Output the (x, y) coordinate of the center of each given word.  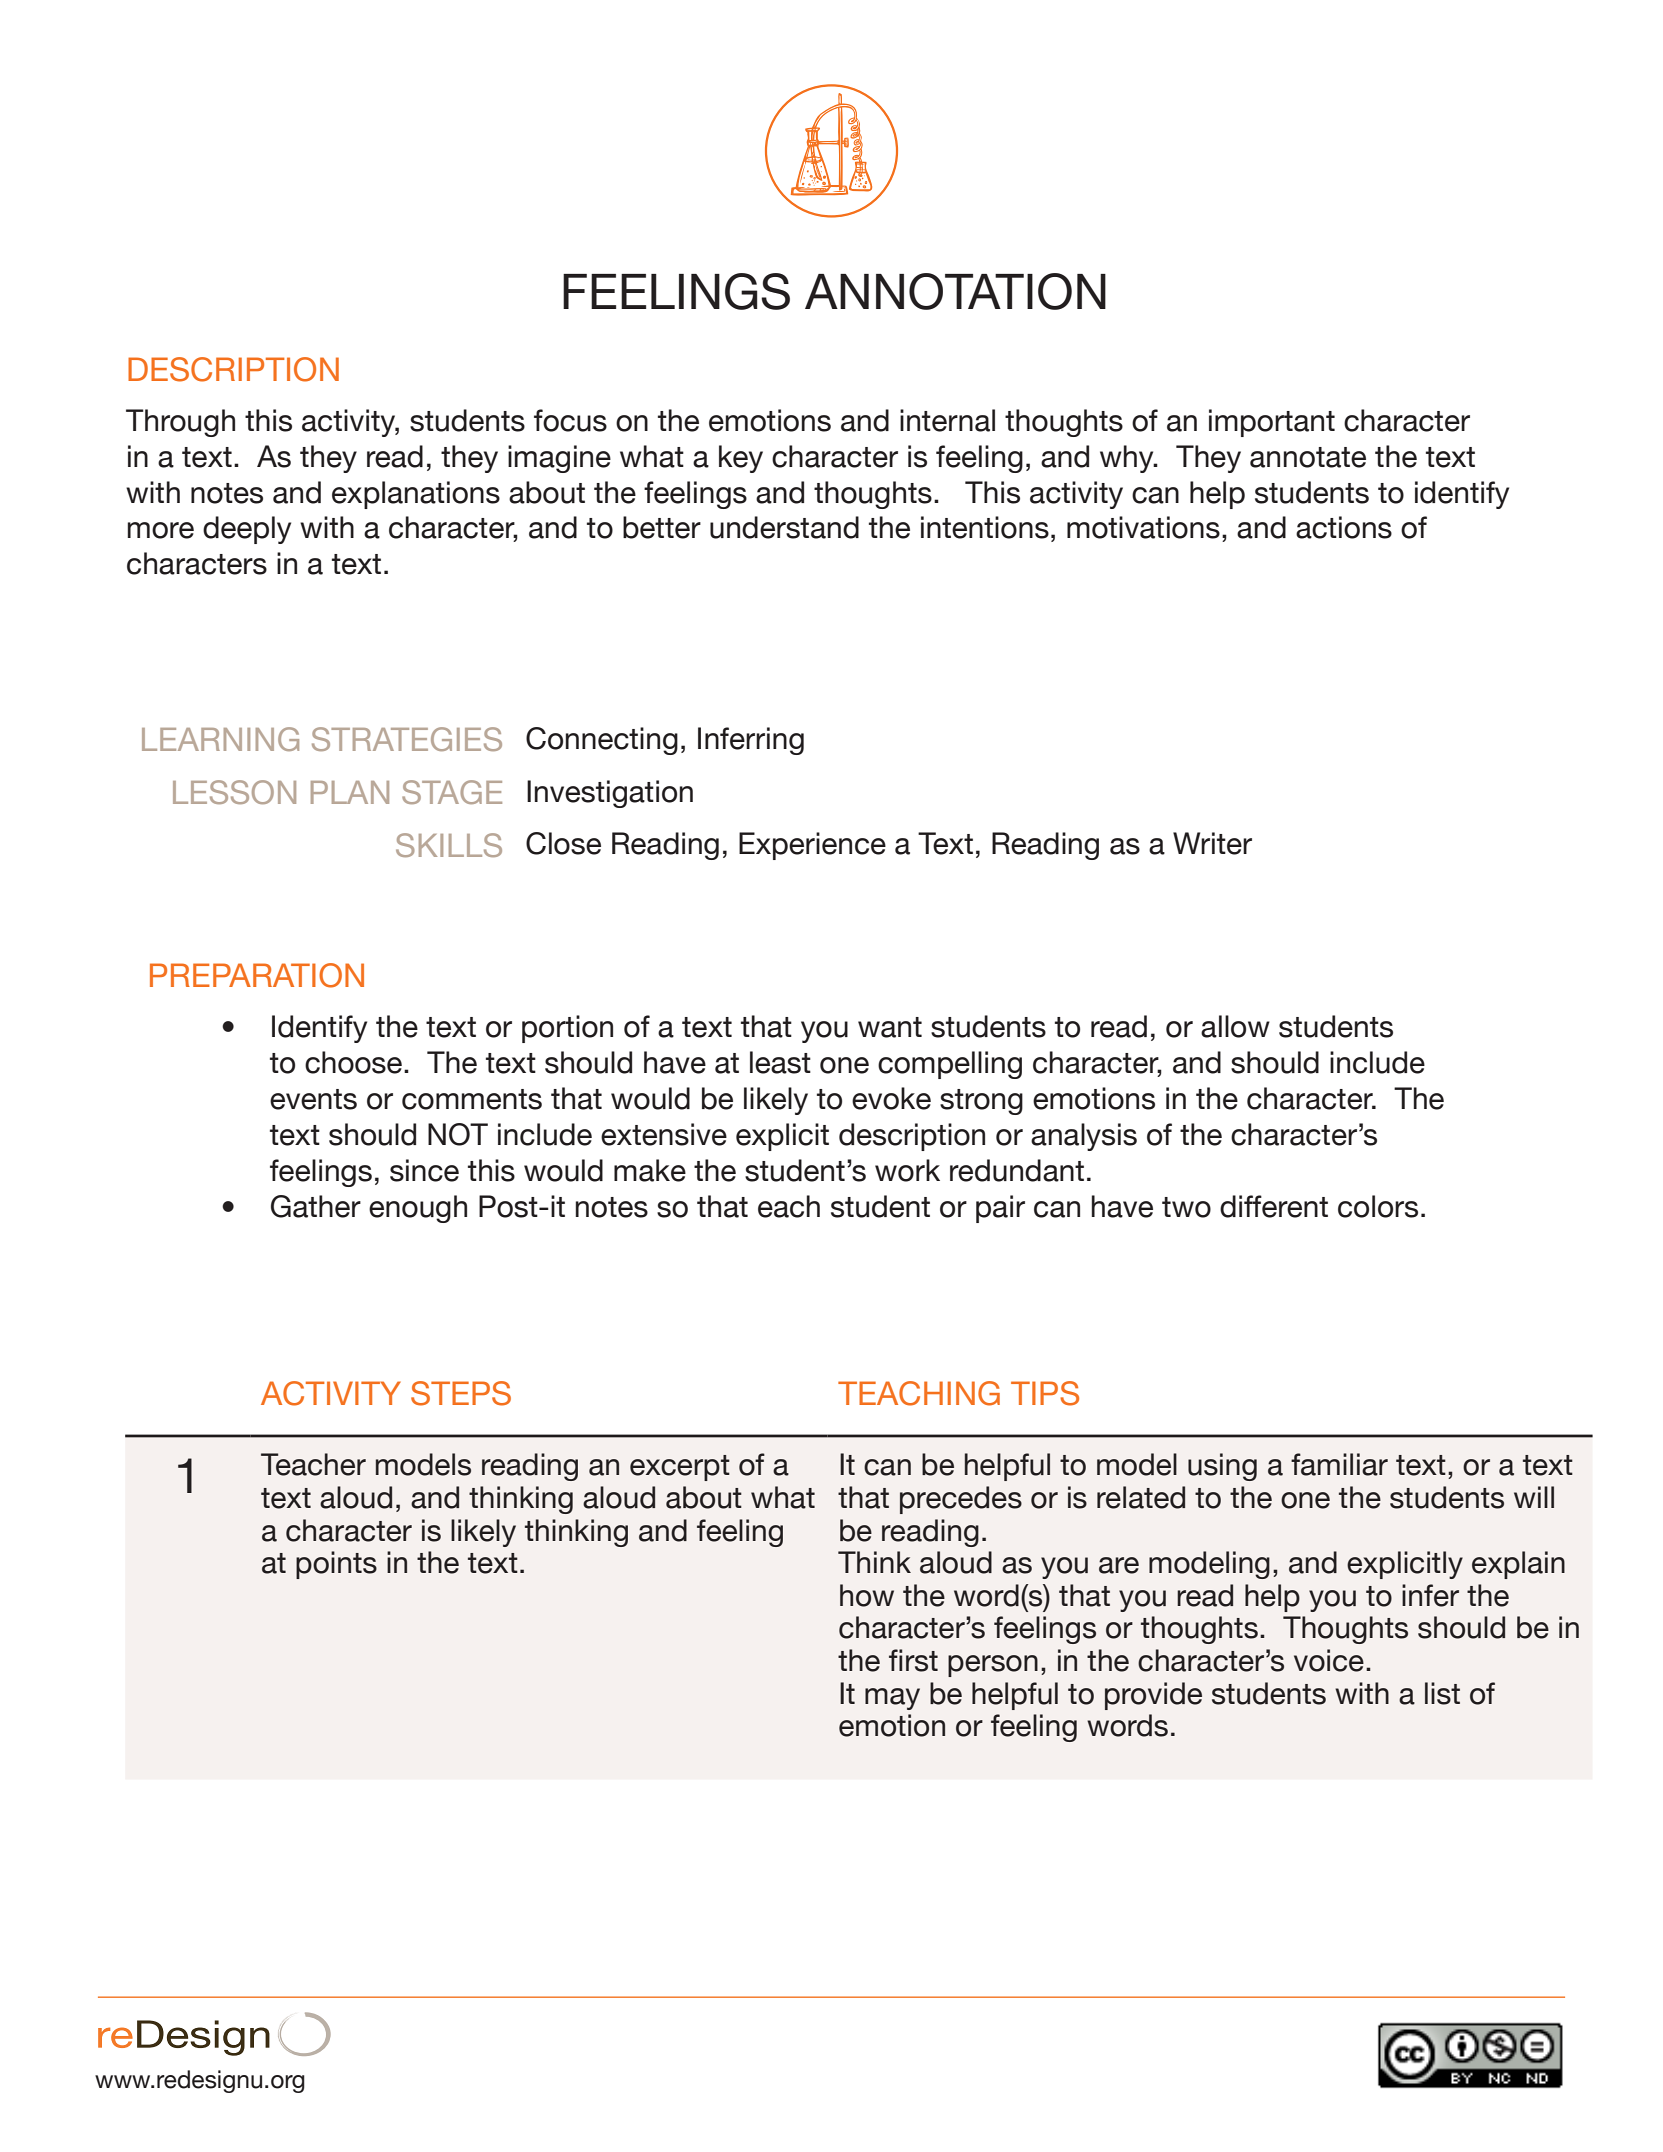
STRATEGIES (407, 739)
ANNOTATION (955, 291)
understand (784, 527)
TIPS (1045, 1393)
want (890, 1027)
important (1272, 423)
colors (1378, 1206)
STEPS (461, 1393)
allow (1235, 1026)
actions (1344, 527)
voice (1329, 1660)
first (913, 1660)
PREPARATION (257, 975)
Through (180, 423)
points (336, 1565)
